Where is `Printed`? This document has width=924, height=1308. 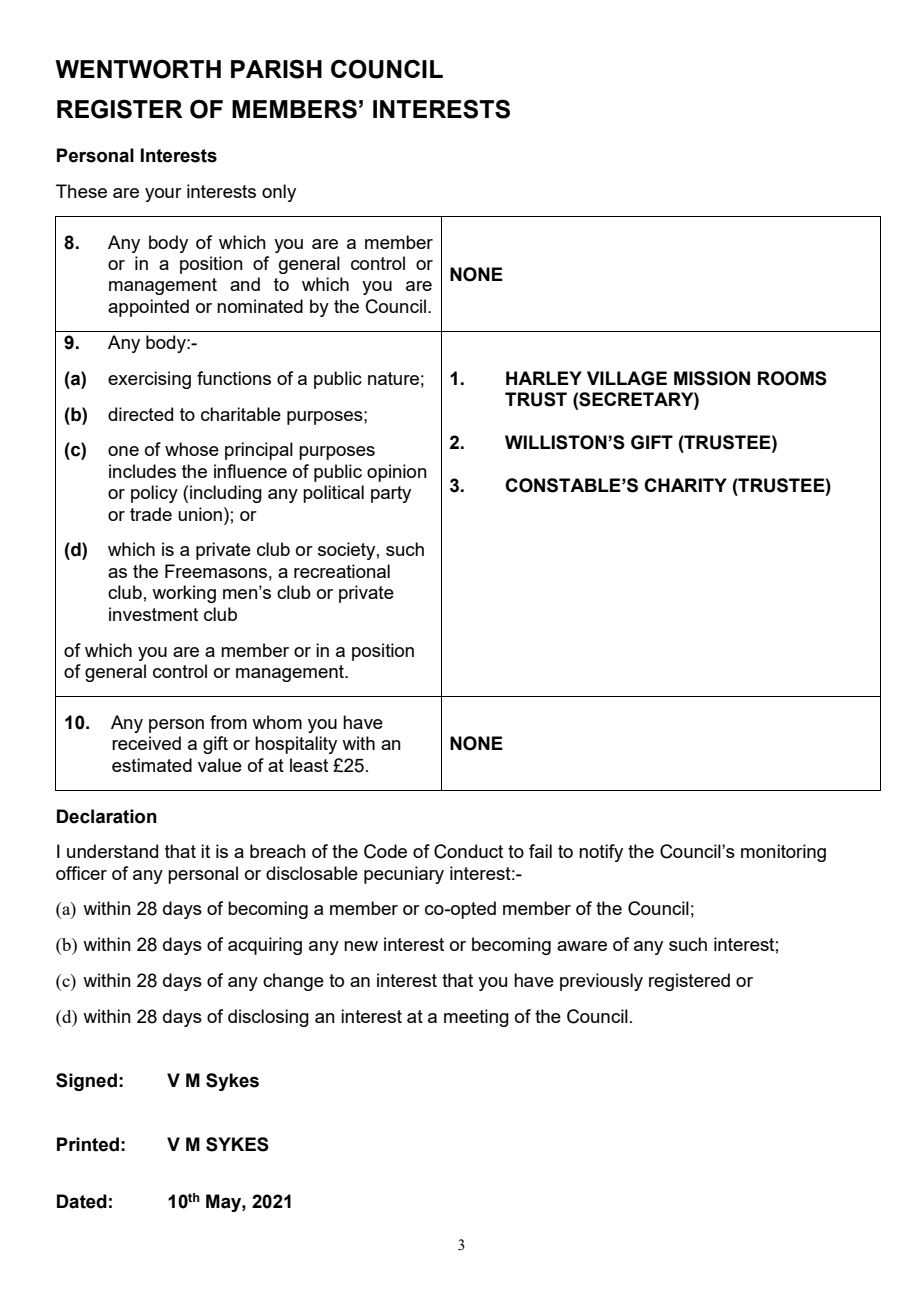
Printed is located at coordinates (88, 1144).
